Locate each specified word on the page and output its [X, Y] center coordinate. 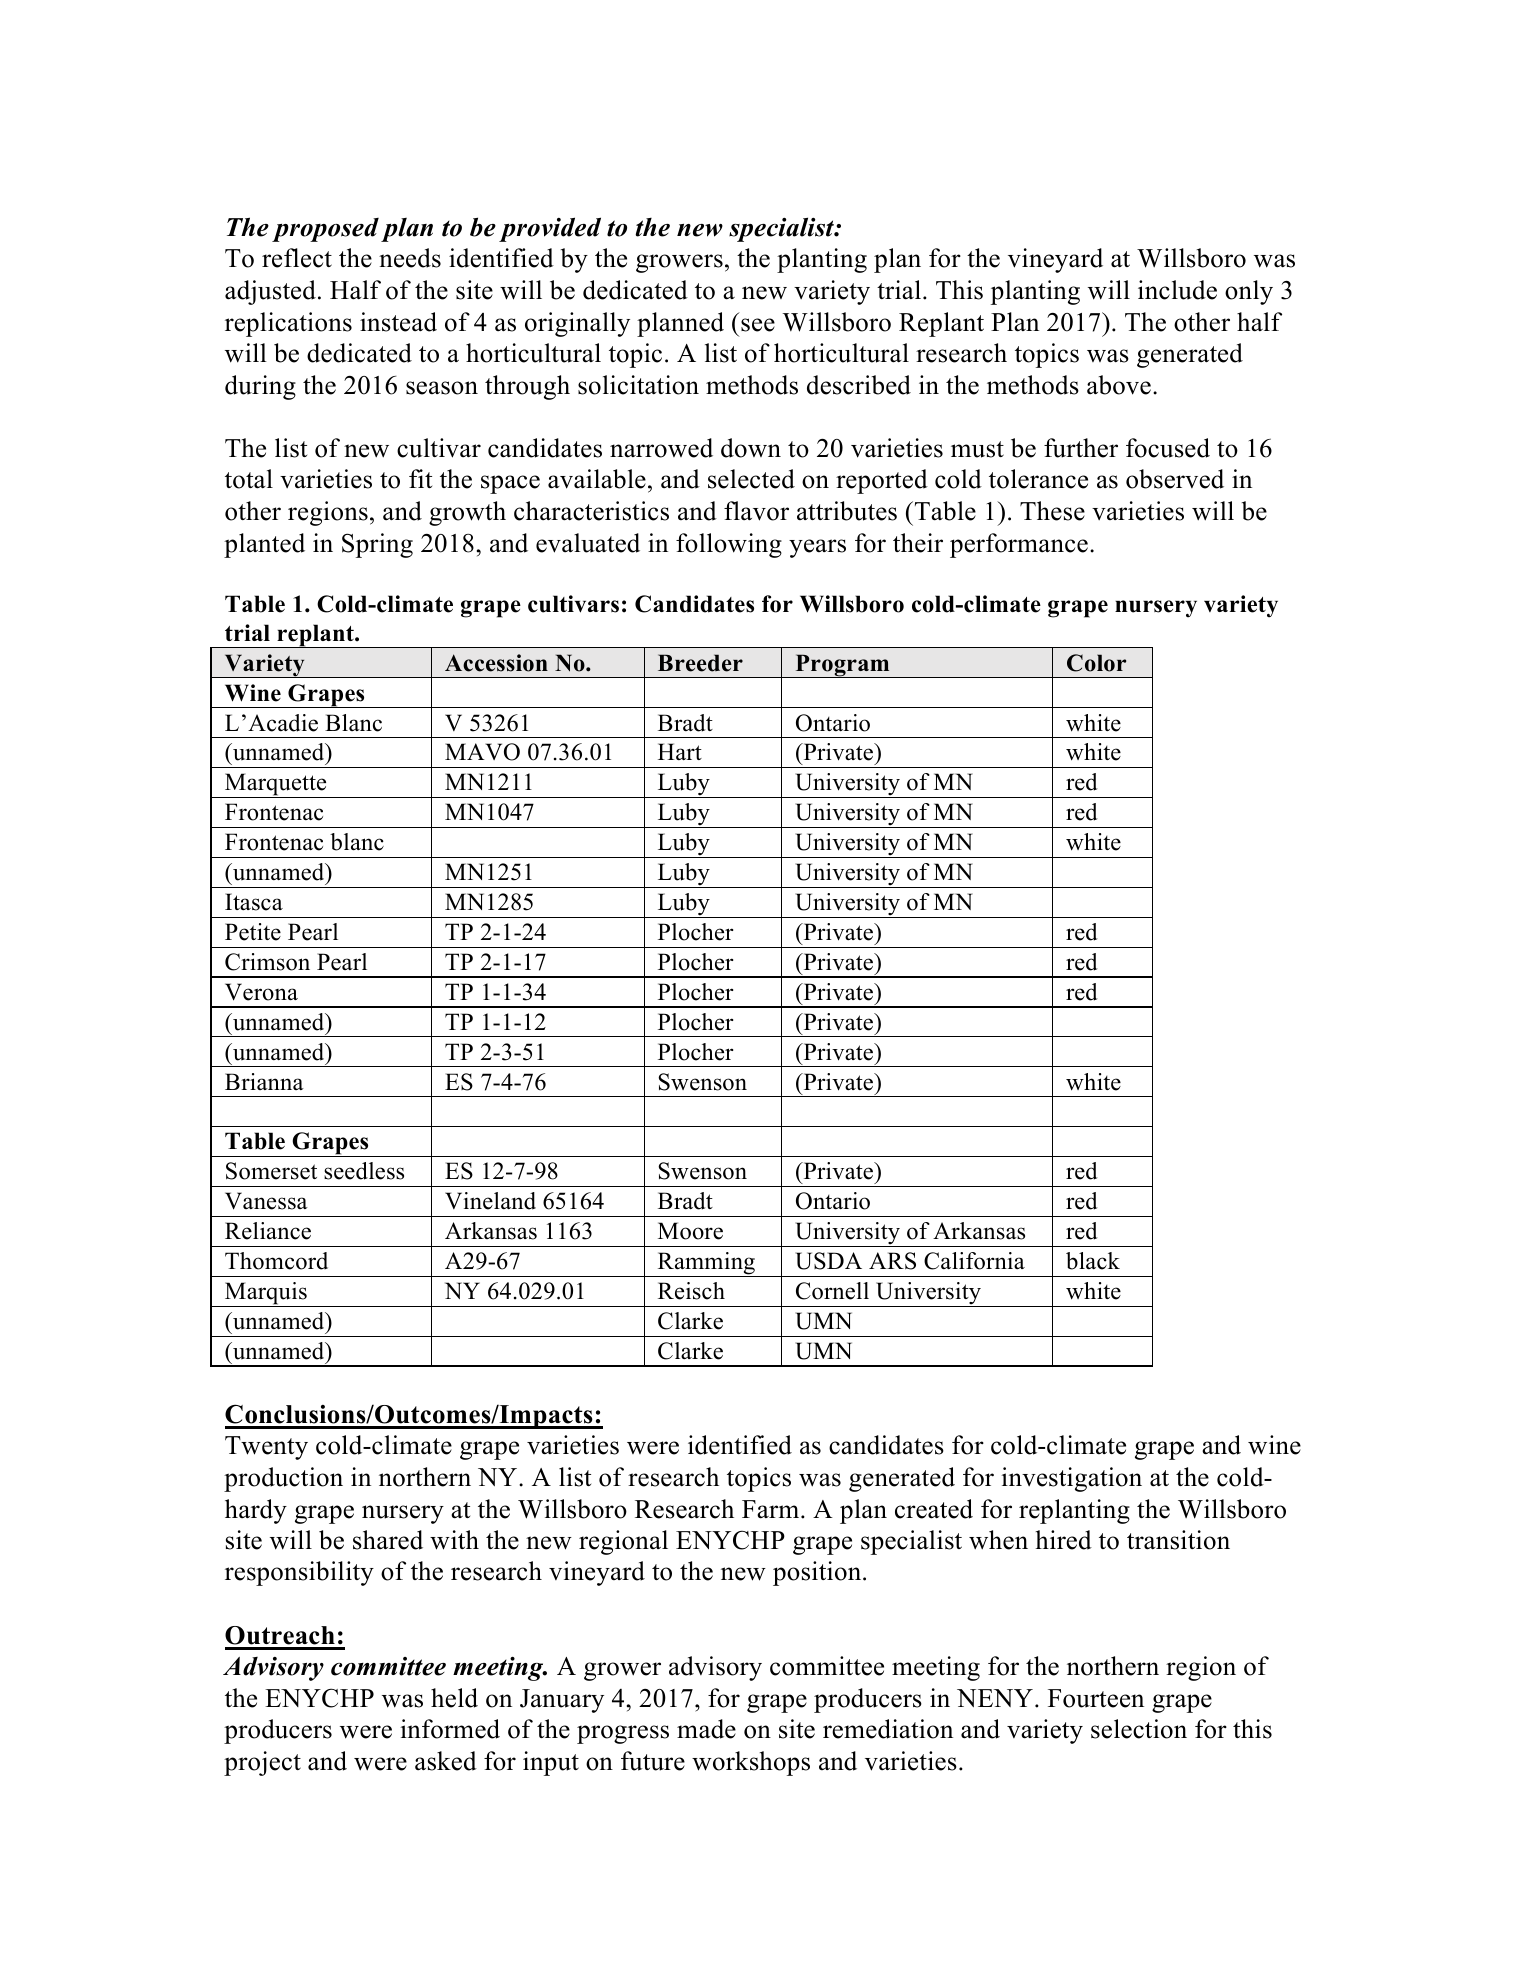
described [859, 385]
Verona [261, 992]
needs [410, 258]
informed [450, 1729]
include [1177, 290]
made [706, 1729]
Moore [690, 1231]
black [1093, 1261]
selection [1139, 1729]
